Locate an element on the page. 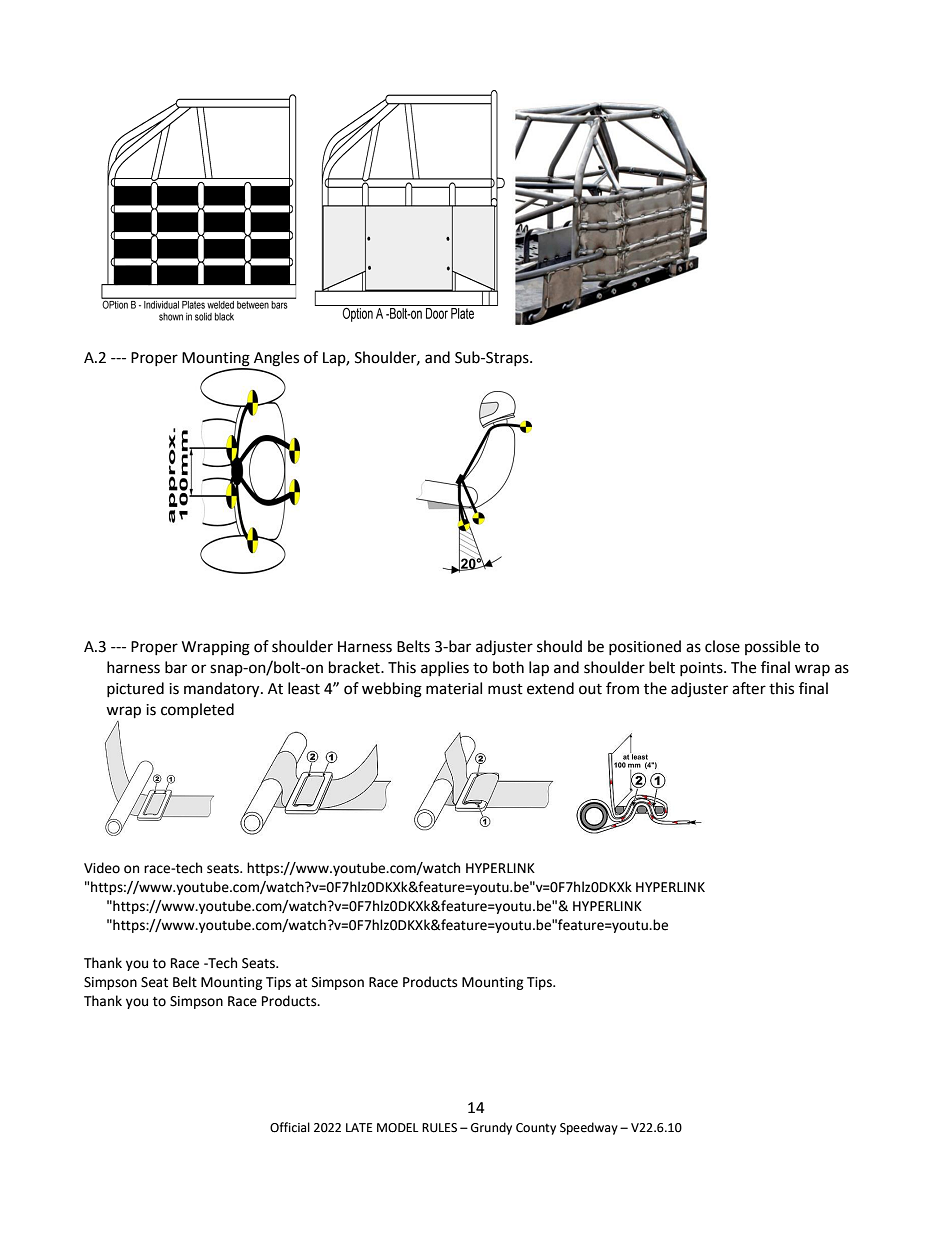  after is located at coordinates (749, 688).
